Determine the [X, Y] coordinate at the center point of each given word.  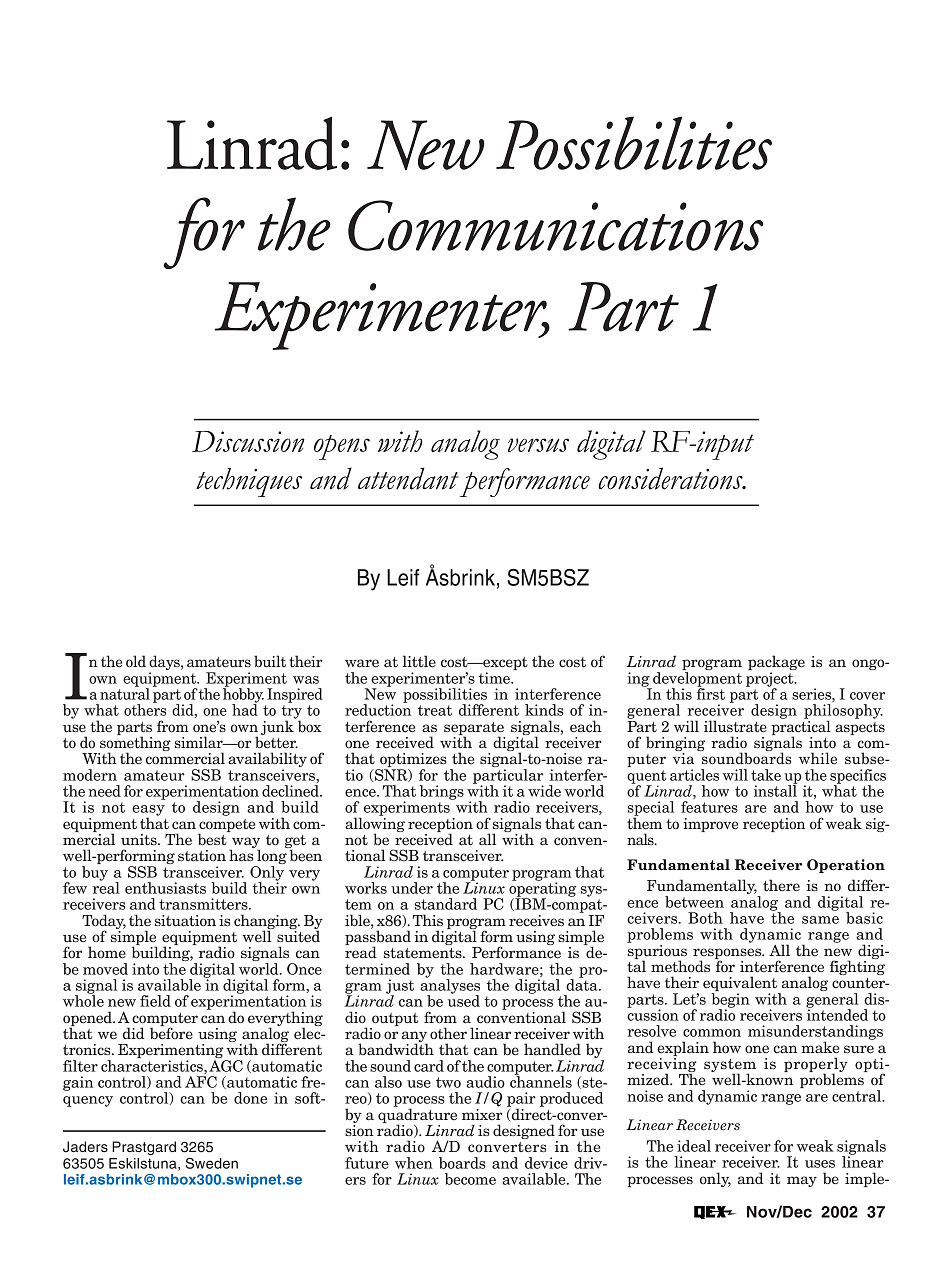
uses [820, 1164]
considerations [671, 478]
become [470, 1179]
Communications [555, 225]
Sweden [211, 1163]
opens [342, 447]
